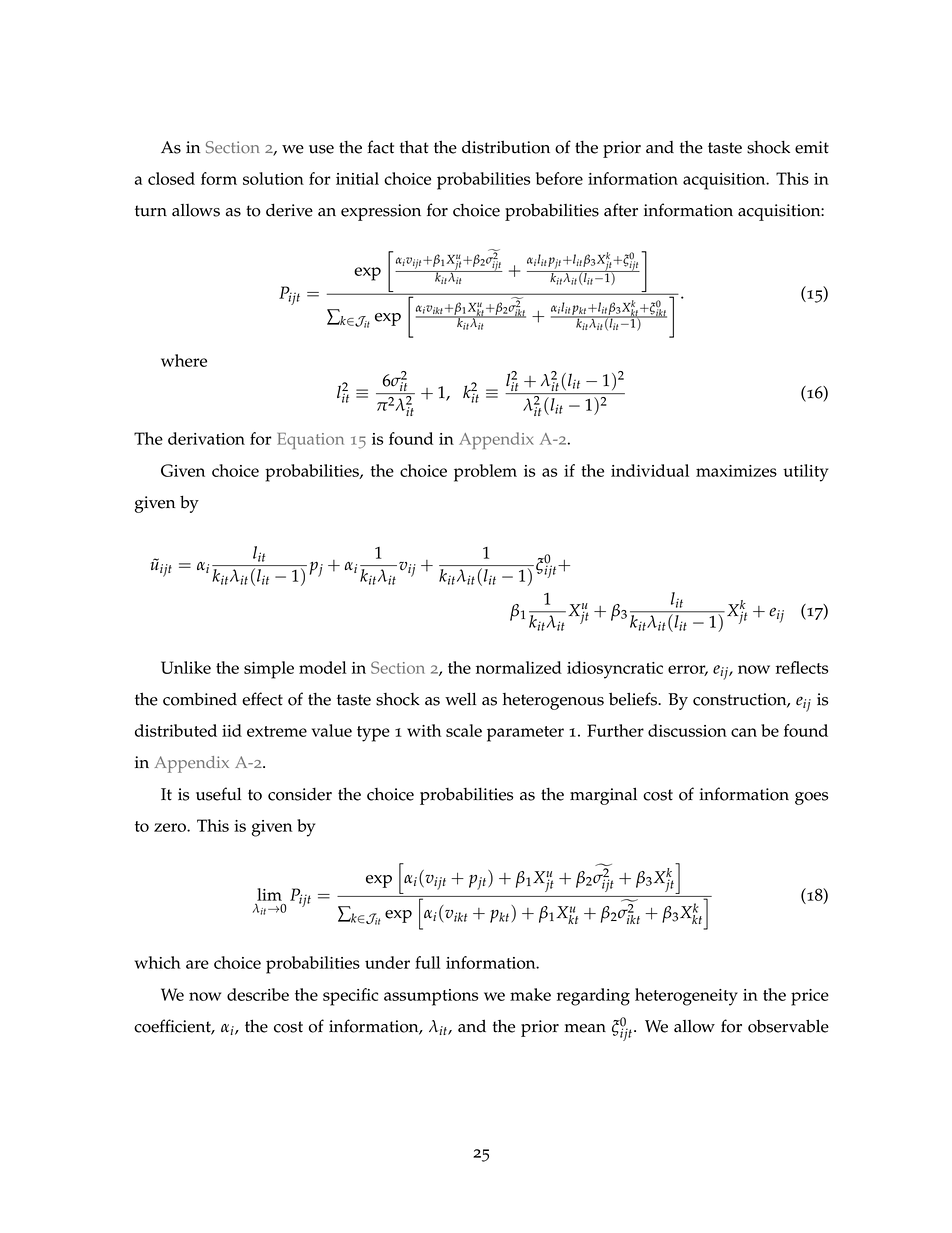  Describe the element at coordinates (802, 667) in the document. I see `reflects` at that location.
